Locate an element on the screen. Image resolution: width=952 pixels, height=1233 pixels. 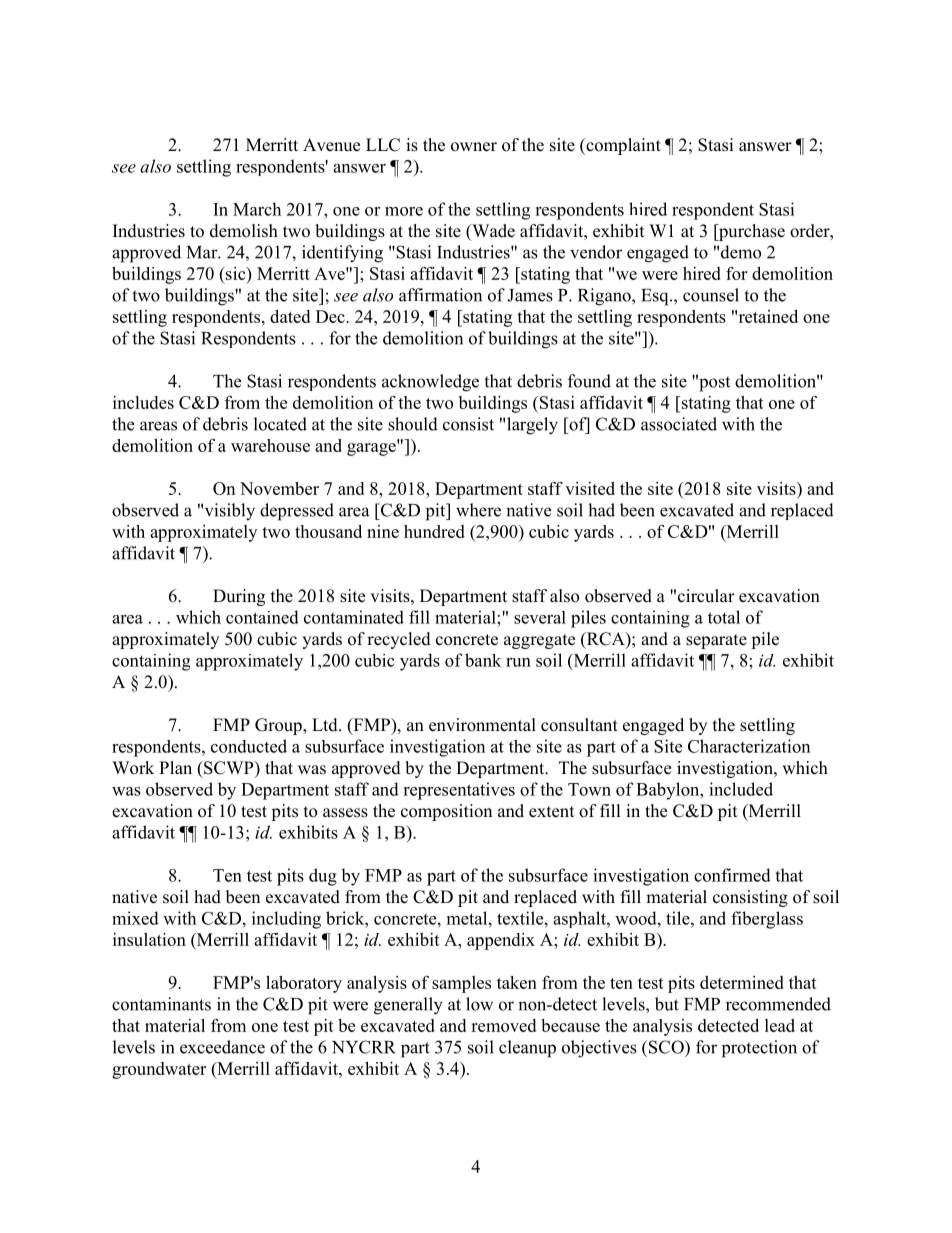
total is located at coordinates (724, 617).
